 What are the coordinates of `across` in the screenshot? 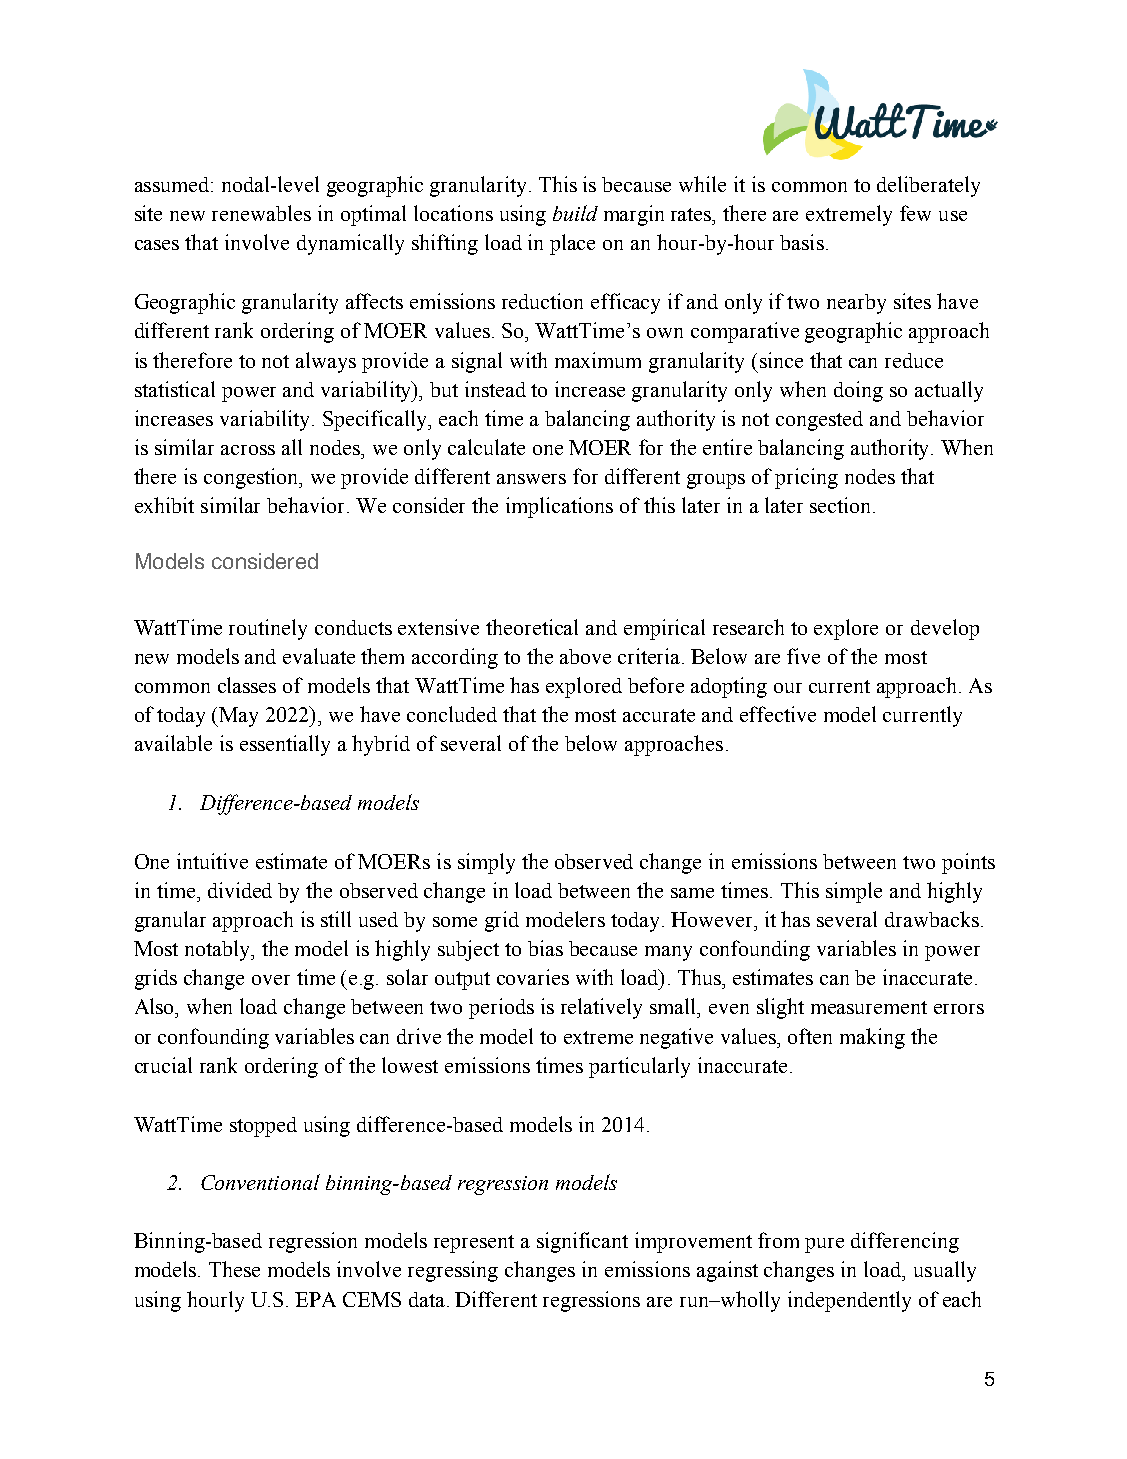 It's located at (248, 450).
